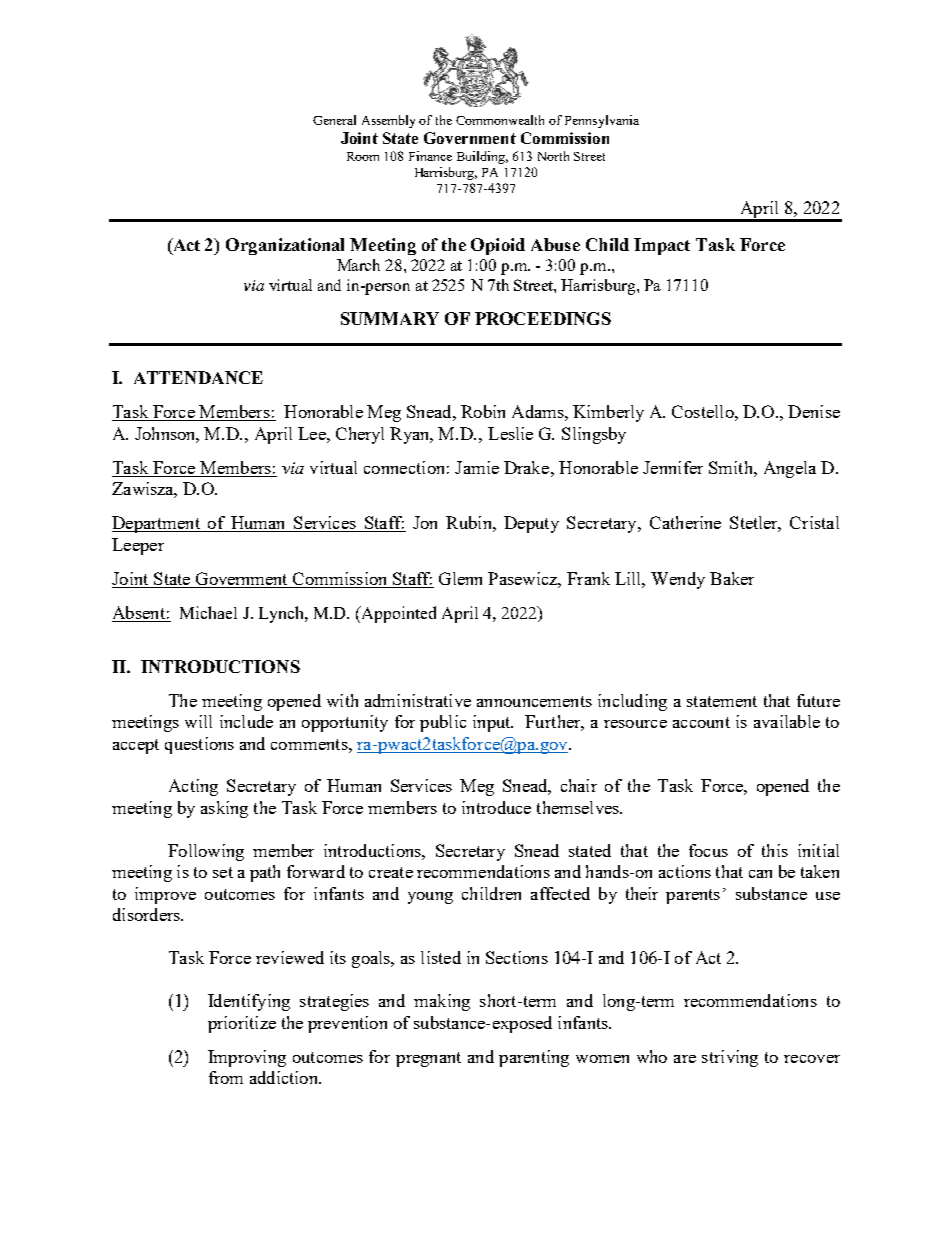 The height and width of the screenshot is (1233, 952). I want to click on account, so click(701, 722).
